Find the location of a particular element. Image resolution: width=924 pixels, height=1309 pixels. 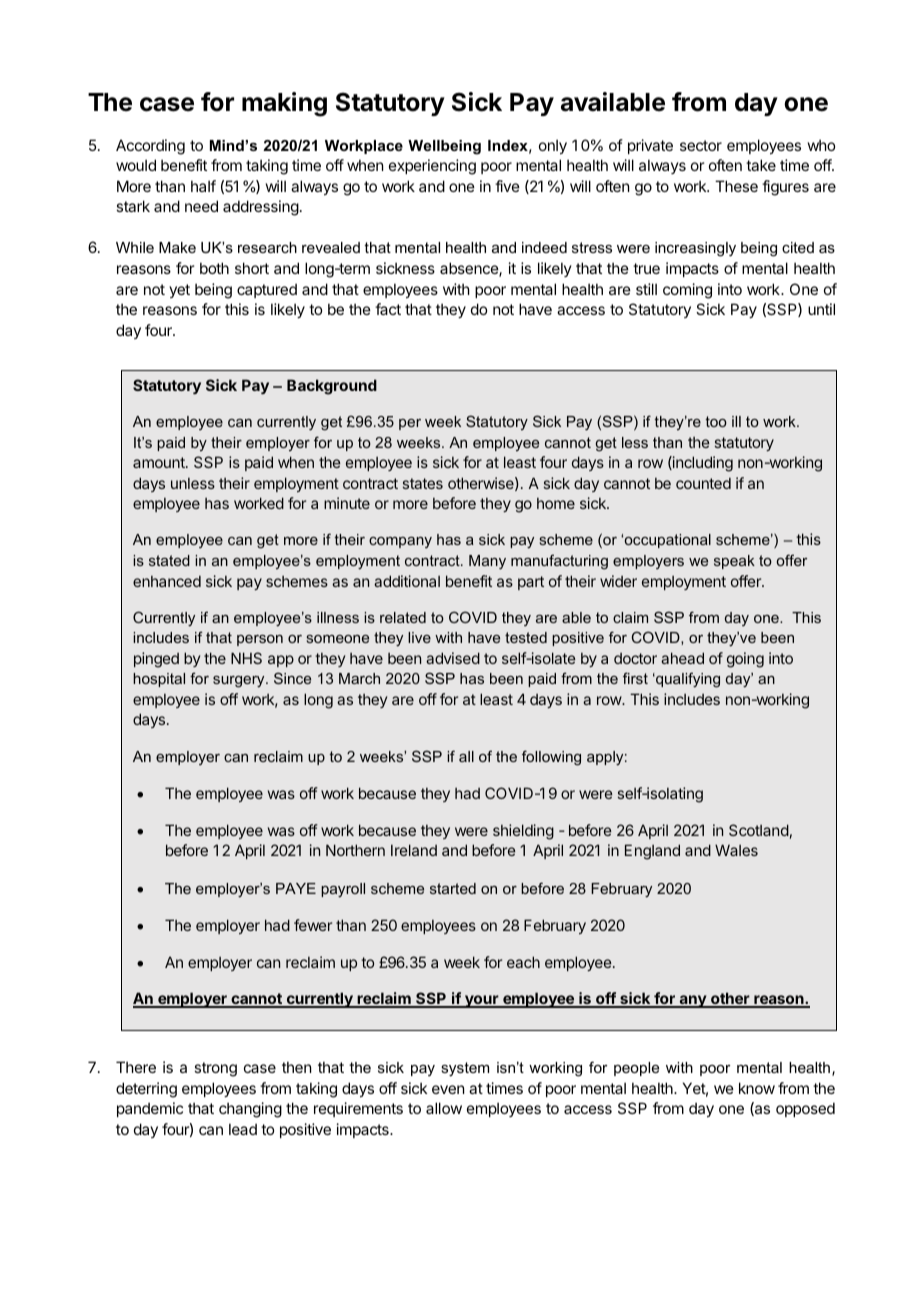

changing is located at coordinates (250, 1110).
